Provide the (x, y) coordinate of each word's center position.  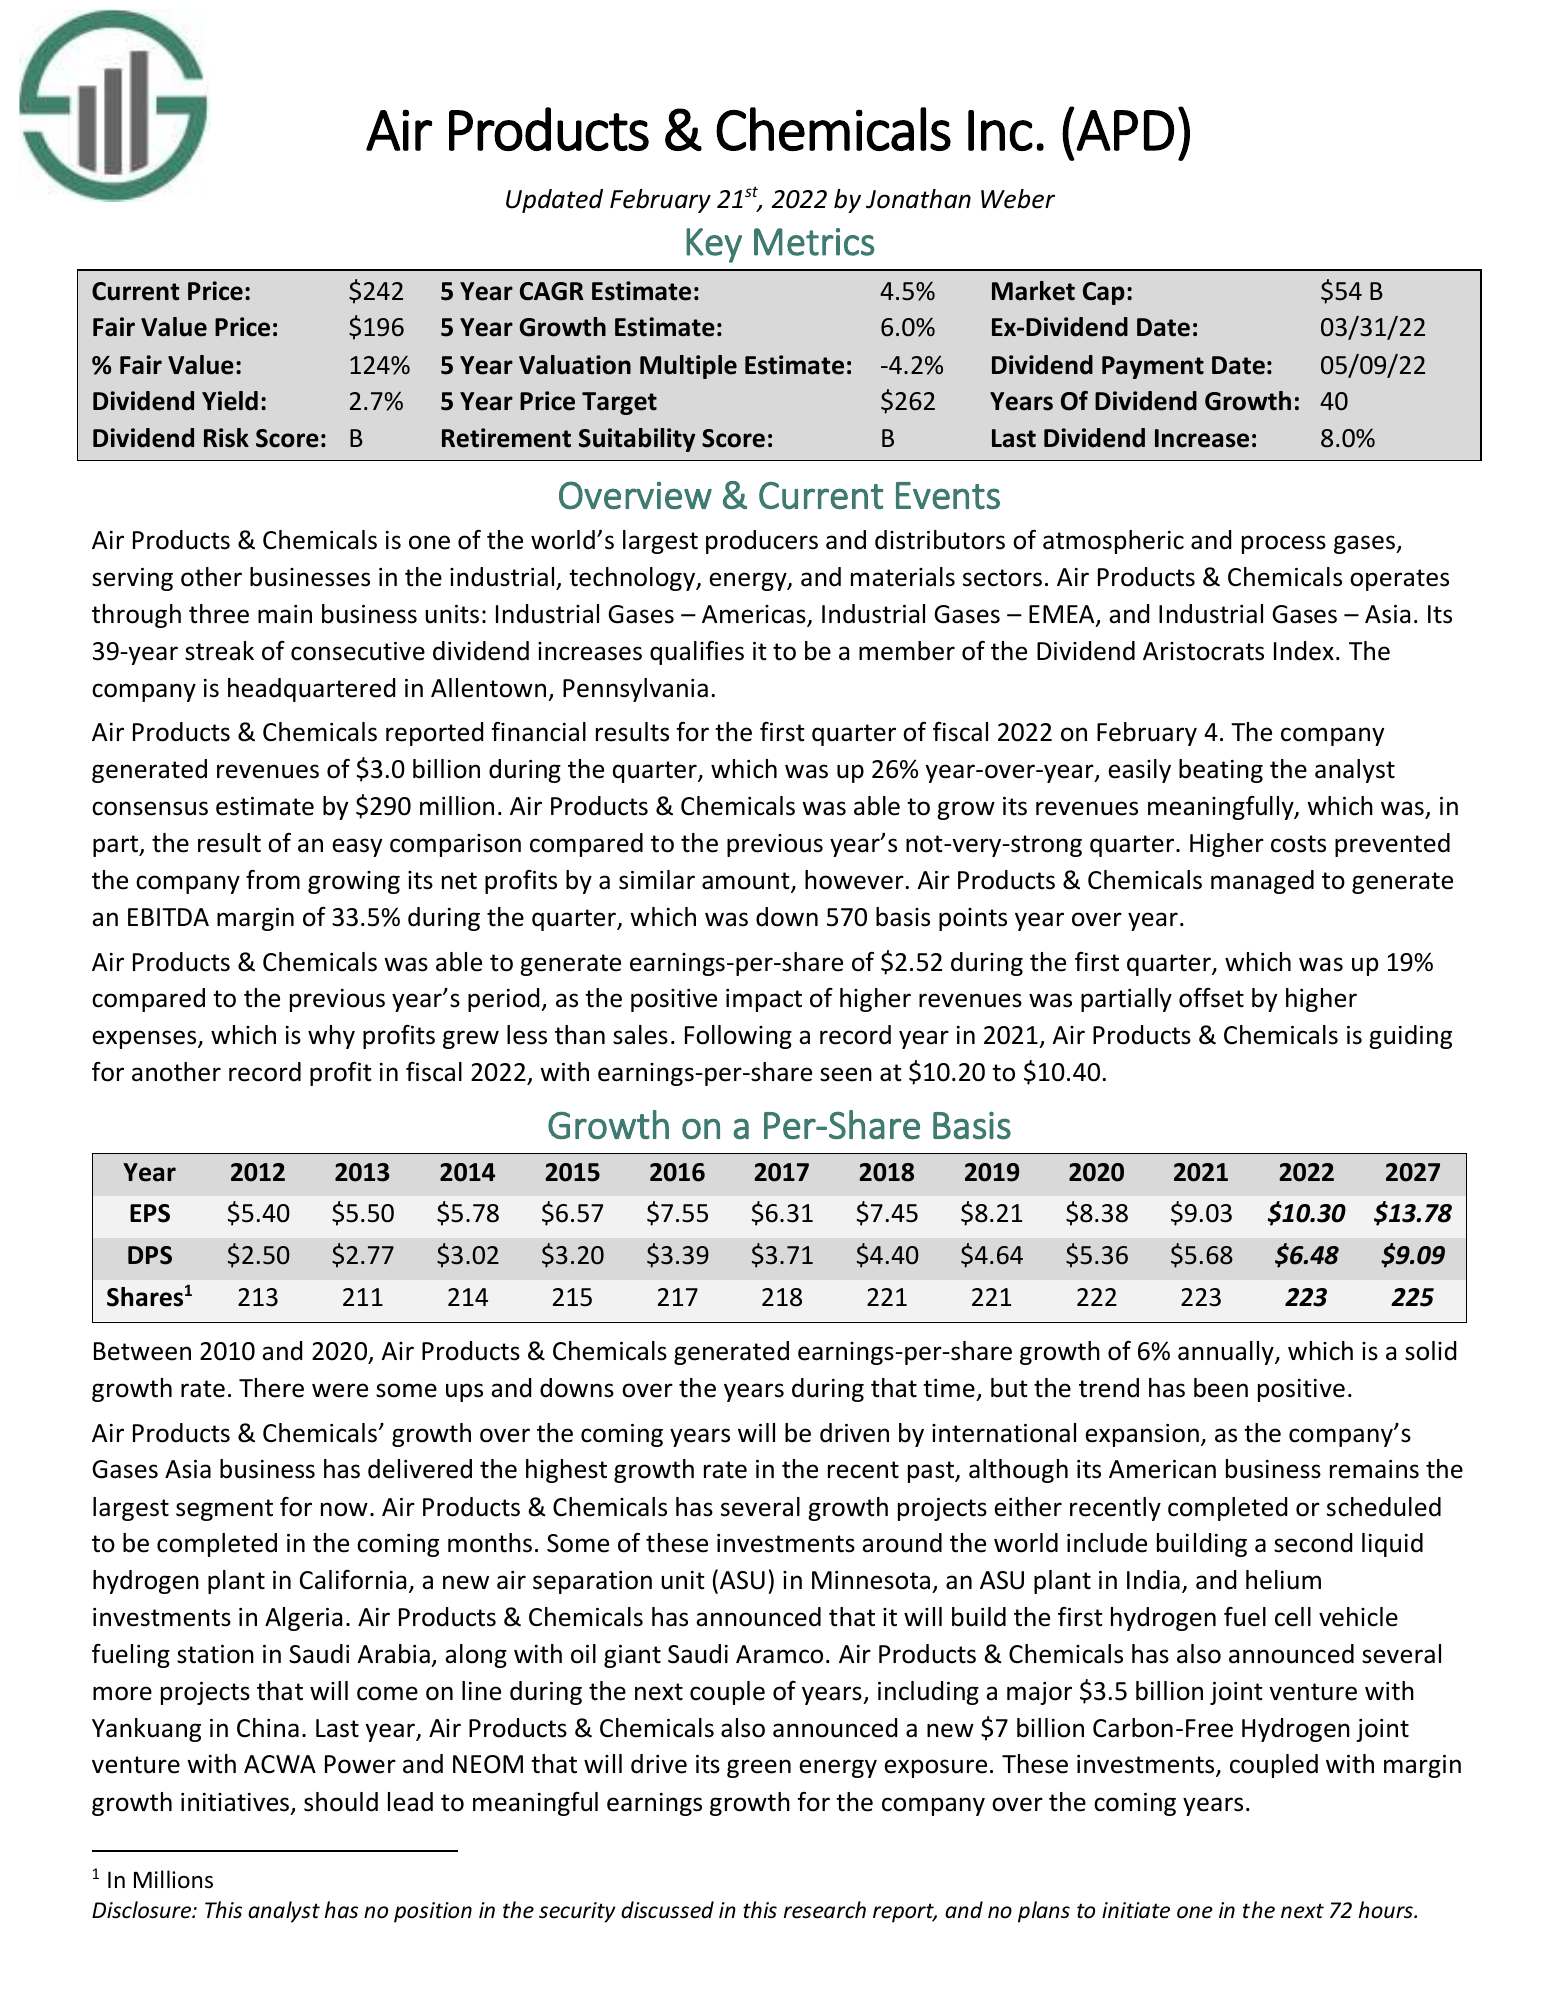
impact (764, 1000)
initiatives (235, 1802)
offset (1211, 998)
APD (1125, 130)
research (825, 1910)
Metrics (814, 242)
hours (1387, 1910)
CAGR (552, 291)
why (331, 1037)
